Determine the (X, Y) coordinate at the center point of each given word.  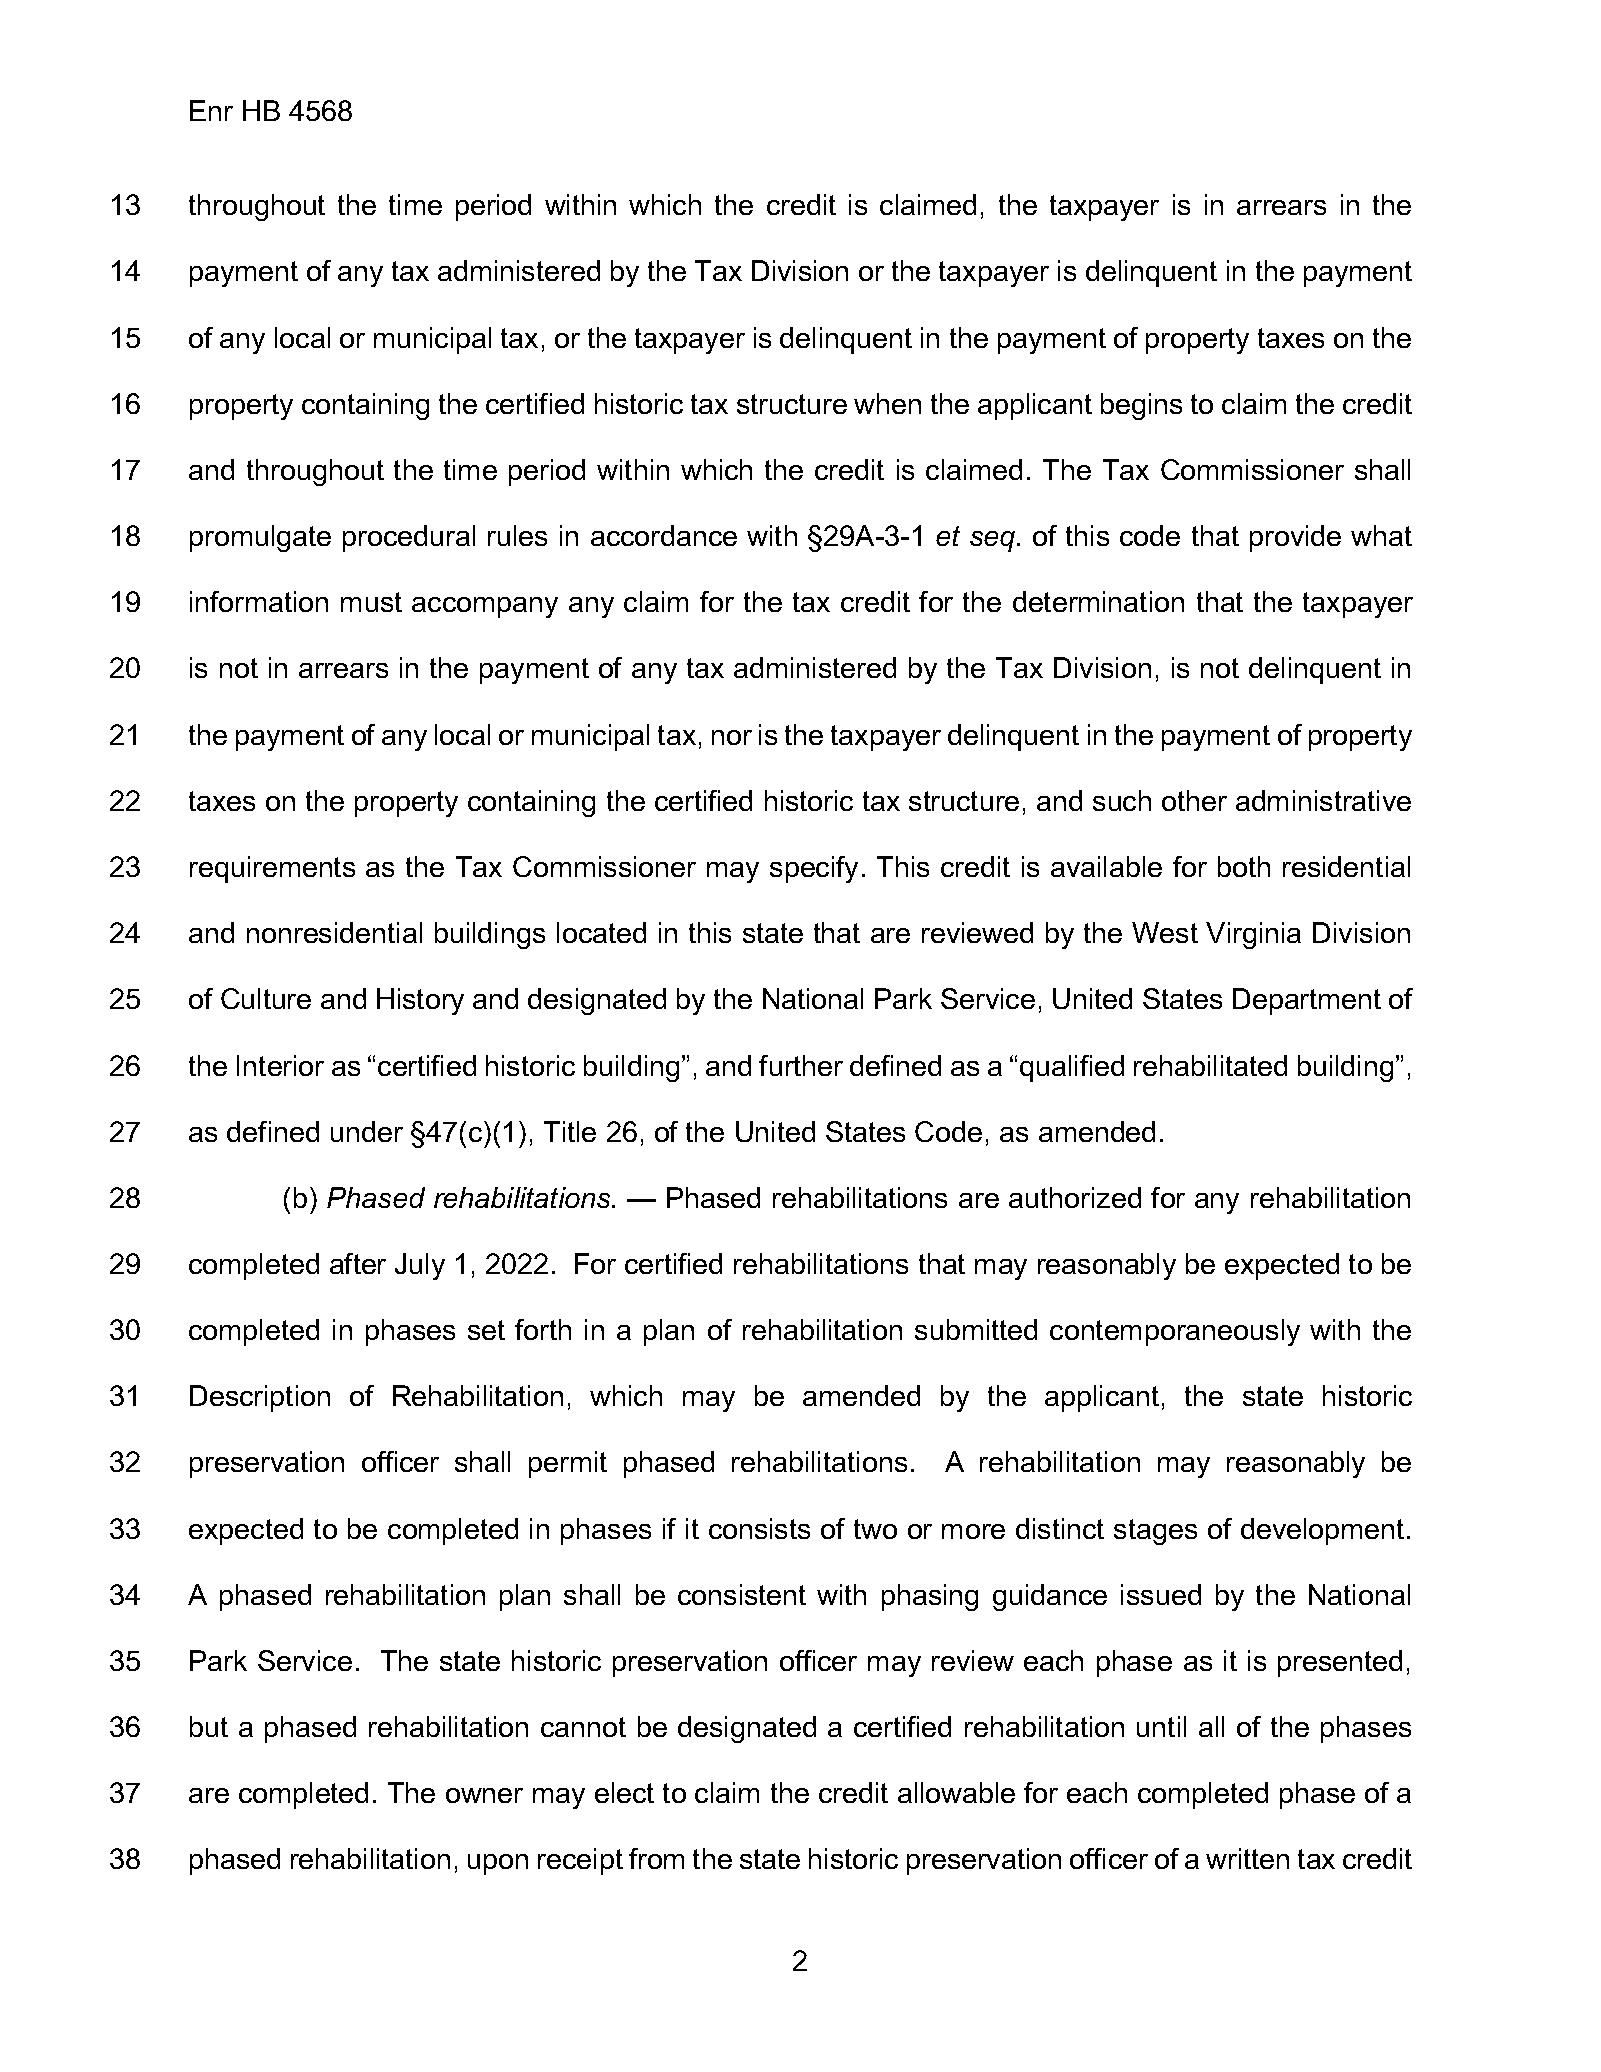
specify (814, 869)
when (887, 403)
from (656, 1858)
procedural (409, 538)
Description (260, 1398)
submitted (976, 1329)
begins (1141, 406)
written (1247, 1858)
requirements (272, 869)
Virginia (1253, 935)
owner (484, 1795)
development (1322, 1531)
